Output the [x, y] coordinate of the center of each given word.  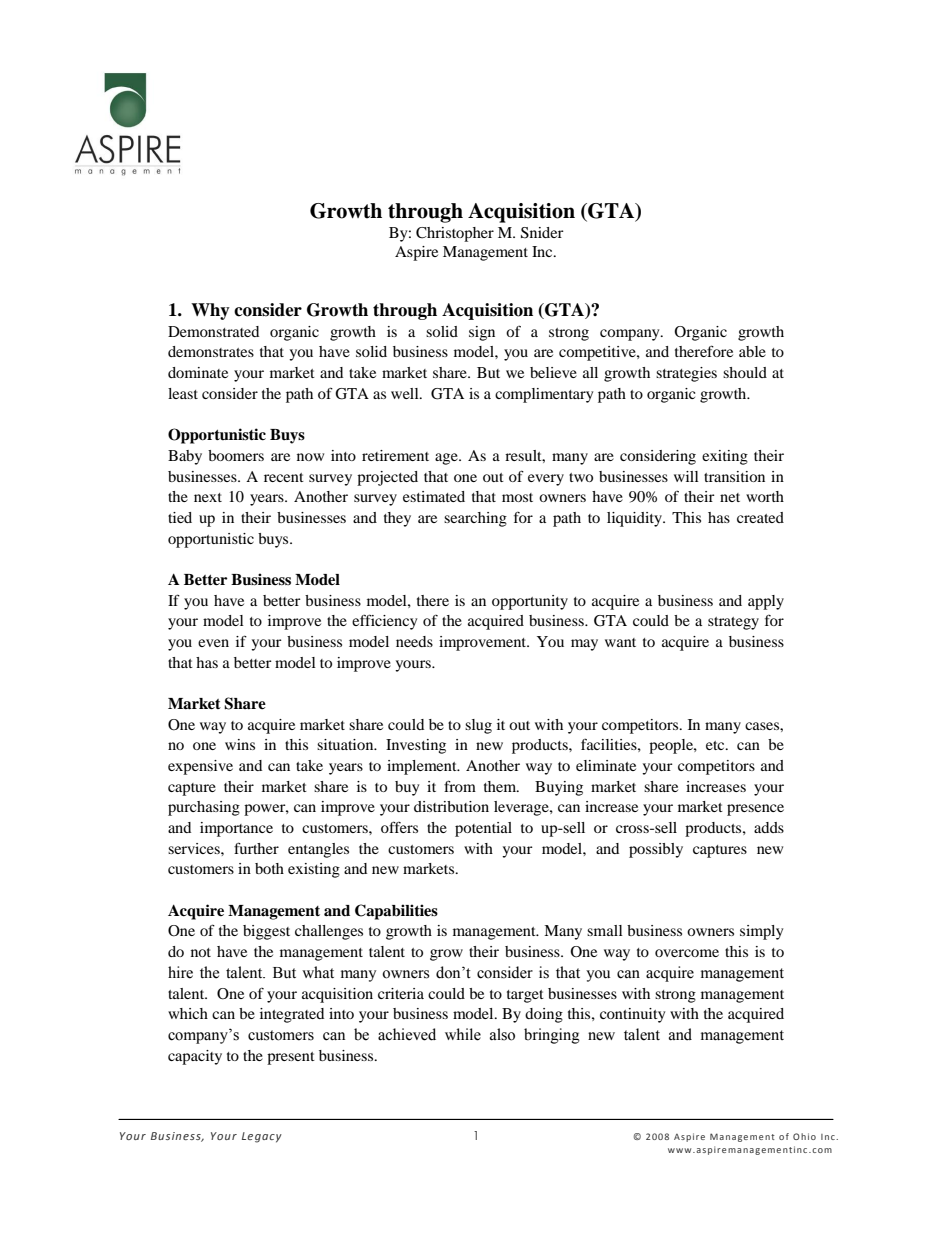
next [208, 497]
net [730, 497]
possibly [656, 850]
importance [236, 829]
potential [483, 829]
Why [210, 311]
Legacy [262, 1137]
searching [475, 519]
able [752, 351]
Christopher [455, 234]
